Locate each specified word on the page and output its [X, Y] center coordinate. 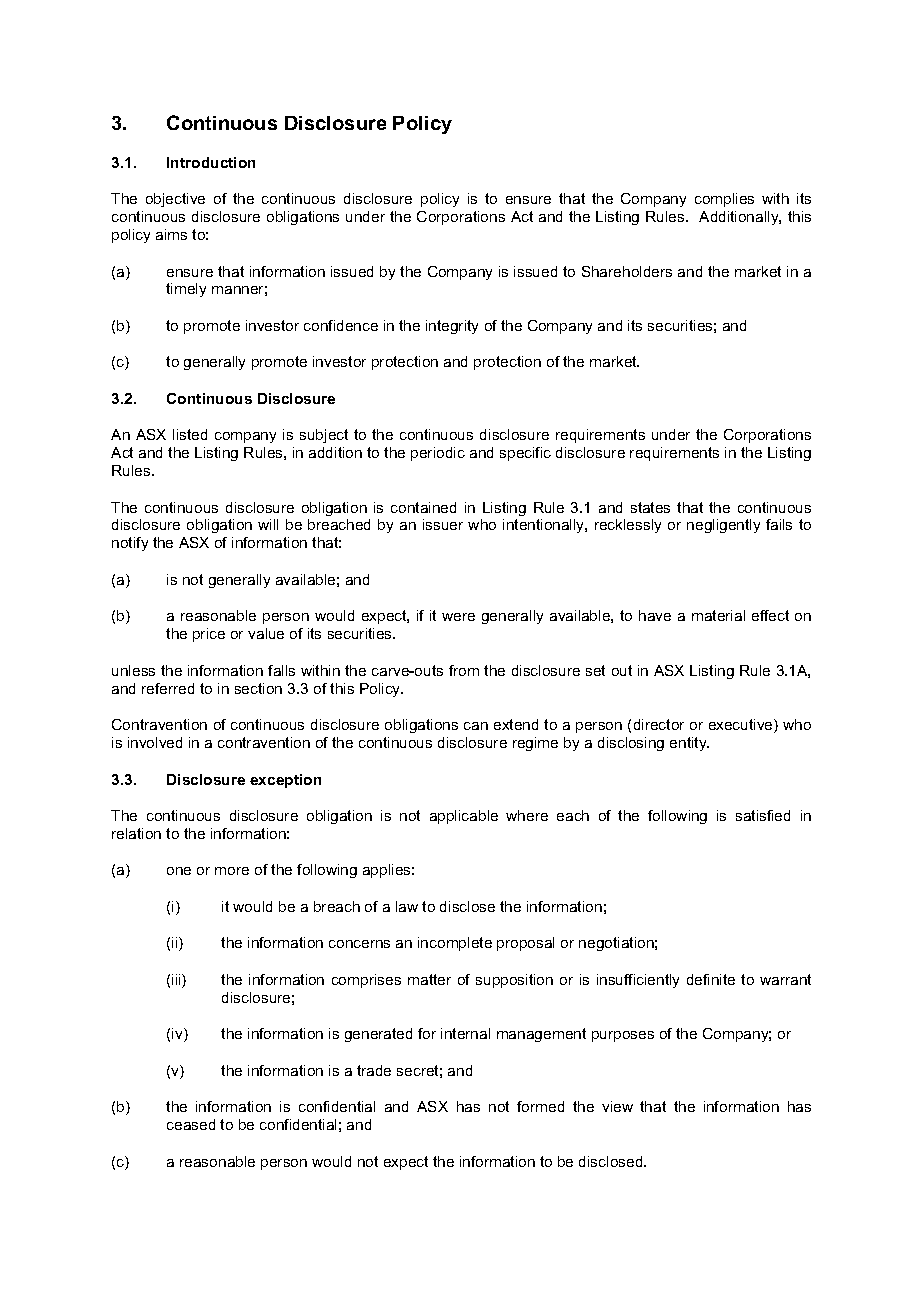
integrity [452, 327]
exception [285, 781]
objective [175, 200]
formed [540, 1106]
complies [724, 200]
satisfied [763, 815]
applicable [464, 817]
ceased [191, 1124]
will [268, 524]
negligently [723, 526]
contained [423, 507]
